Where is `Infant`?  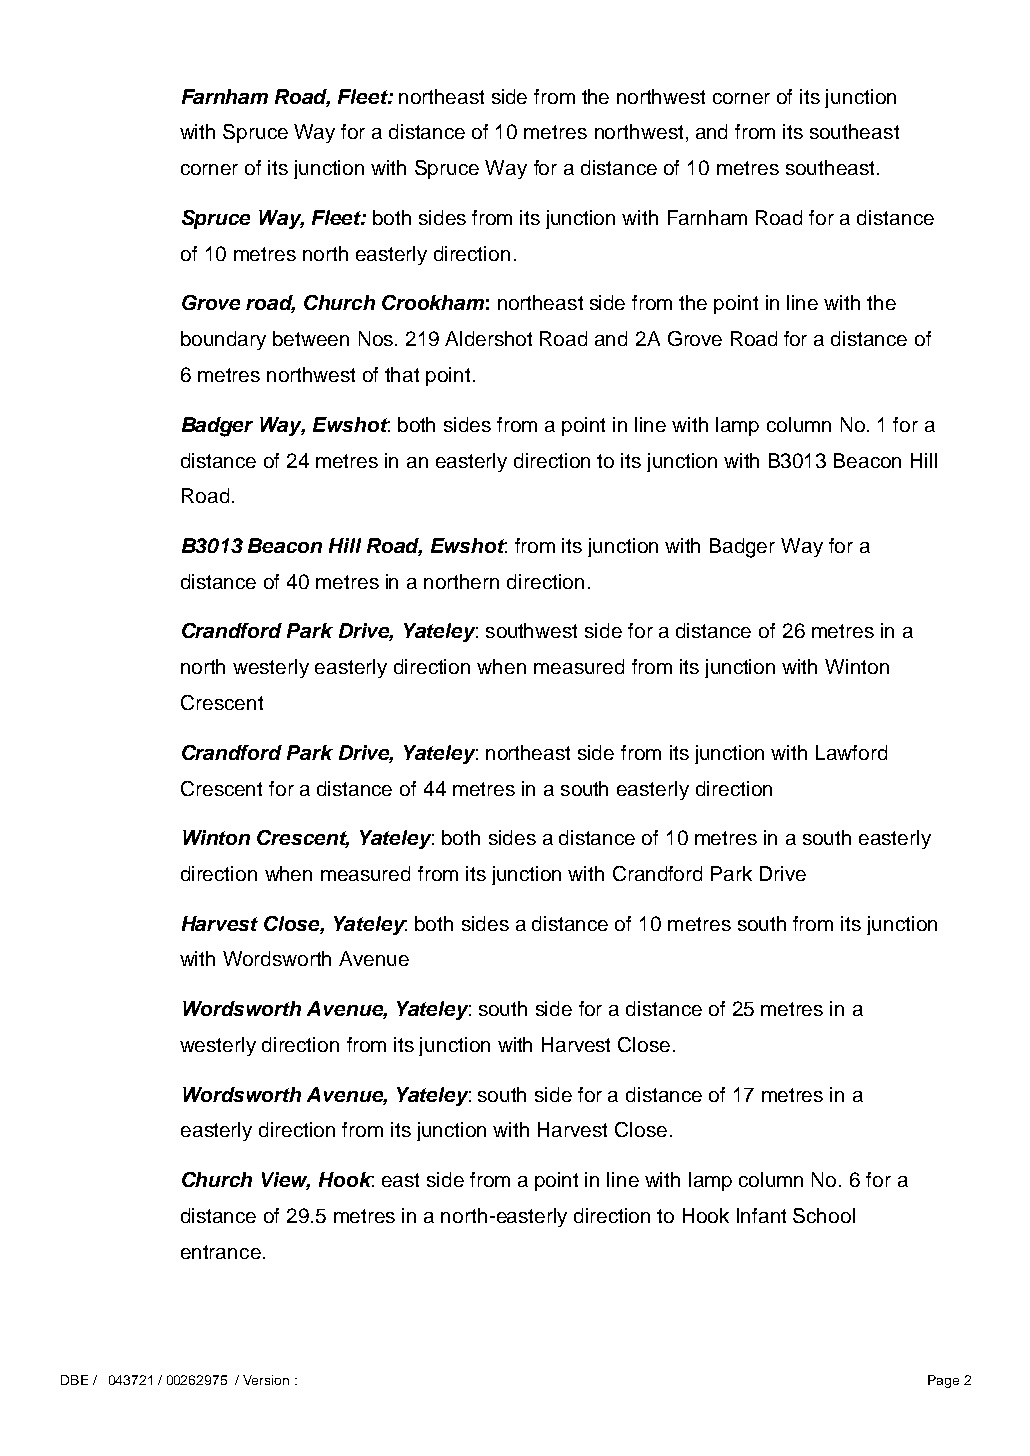 Infant is located at coordinates (761, 1215).
